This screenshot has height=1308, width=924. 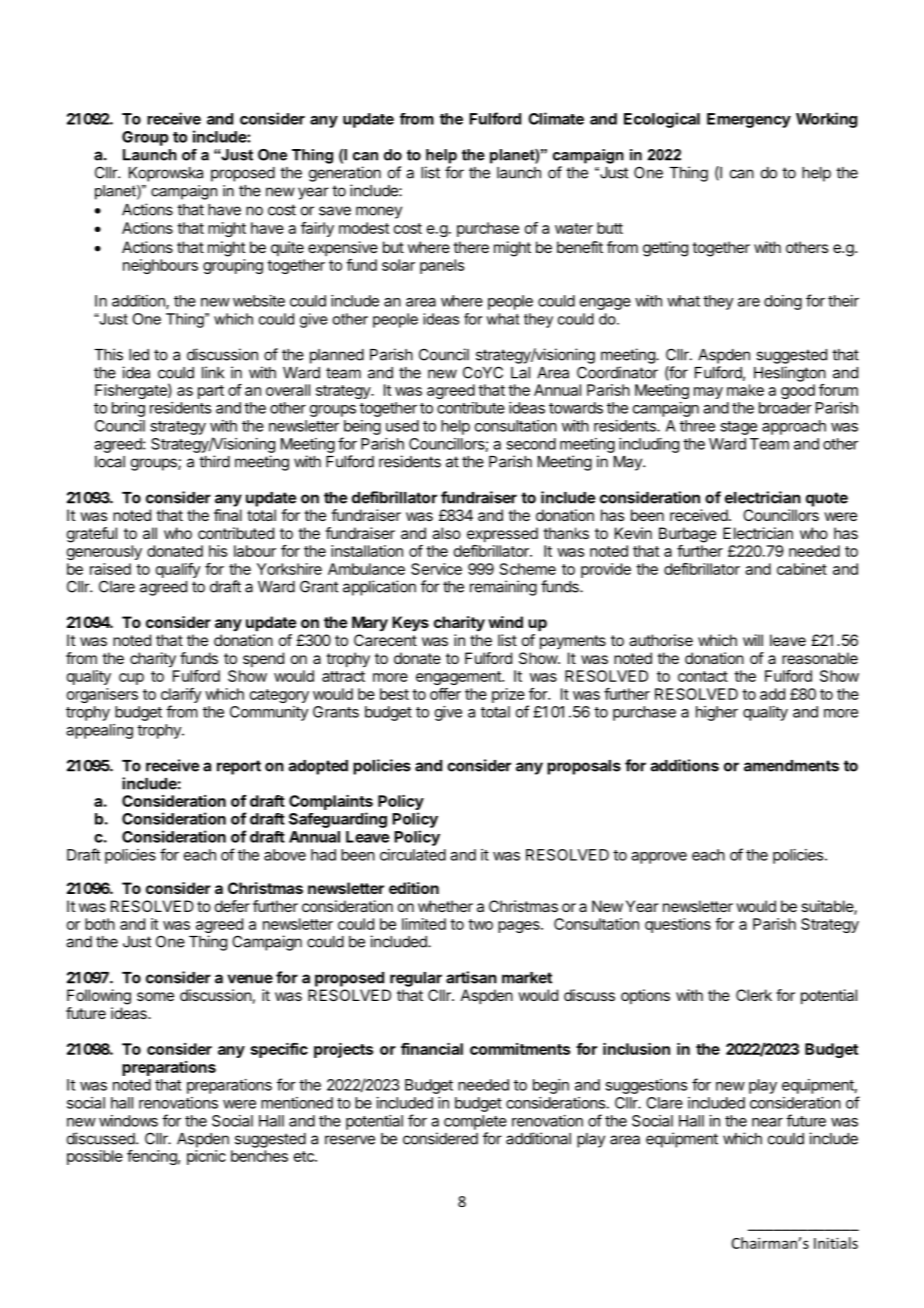 What do you see at coordinates (413, 855) in the screenshot?
I see `circulated` at bounding box center [413, 855].
